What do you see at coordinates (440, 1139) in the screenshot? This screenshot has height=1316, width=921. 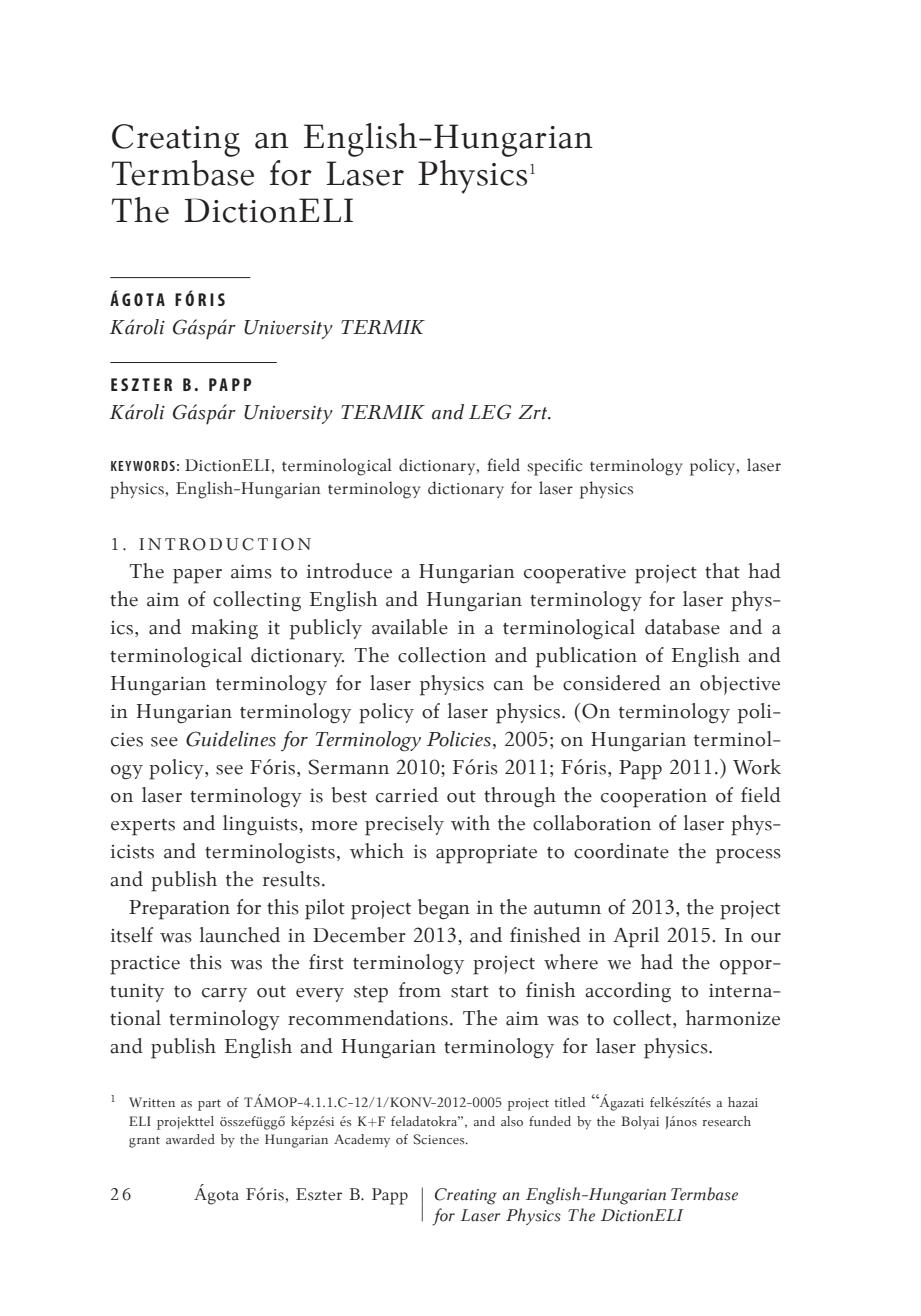 I see `Sciences` at bounding box center [440, 1139].
